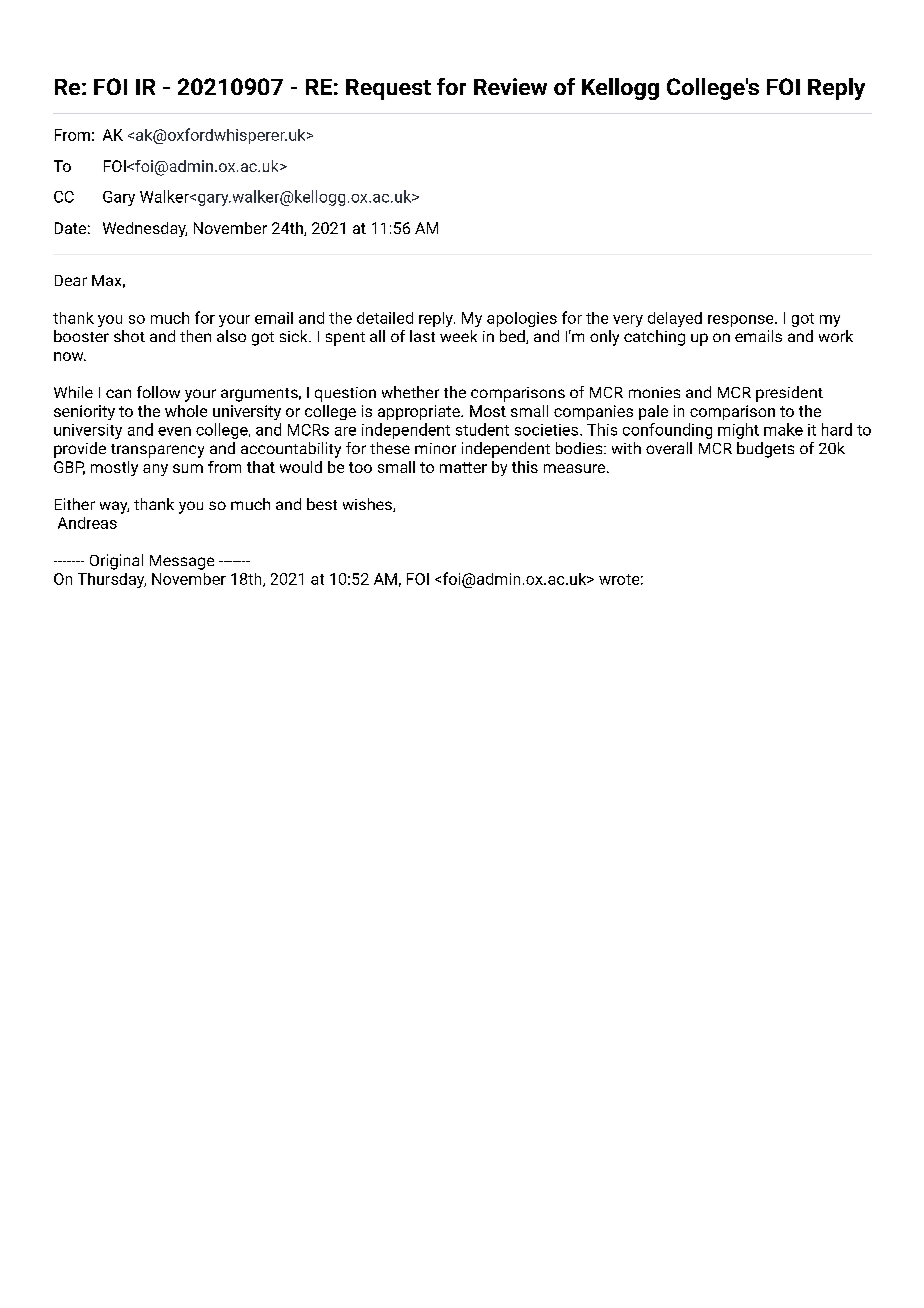 Image resolution: width=924 pixels, height=1308 pixels. I want to click on Request, so click(388, 89).
